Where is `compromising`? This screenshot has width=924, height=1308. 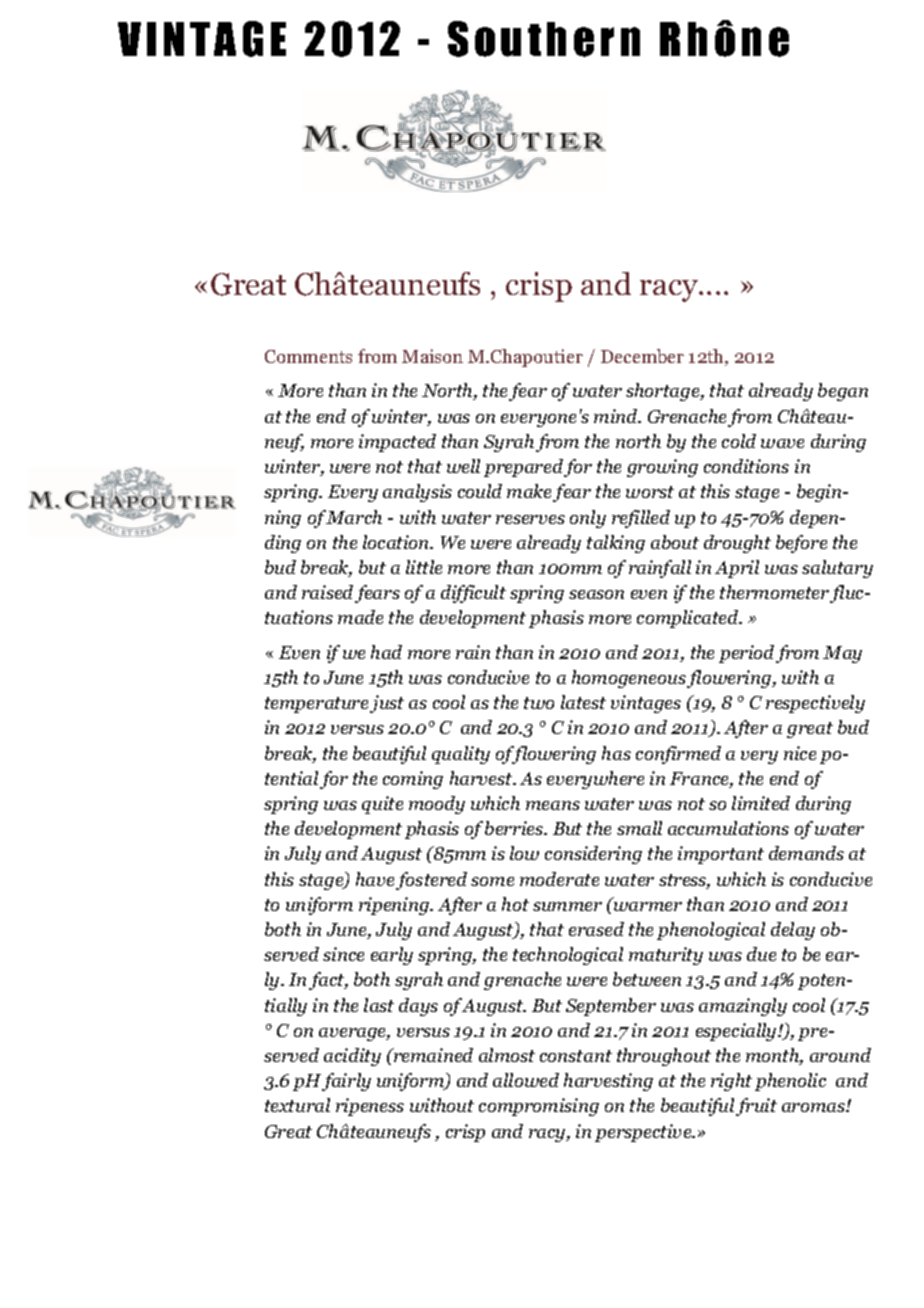 compromising is located at coordinates (539, 1107).
